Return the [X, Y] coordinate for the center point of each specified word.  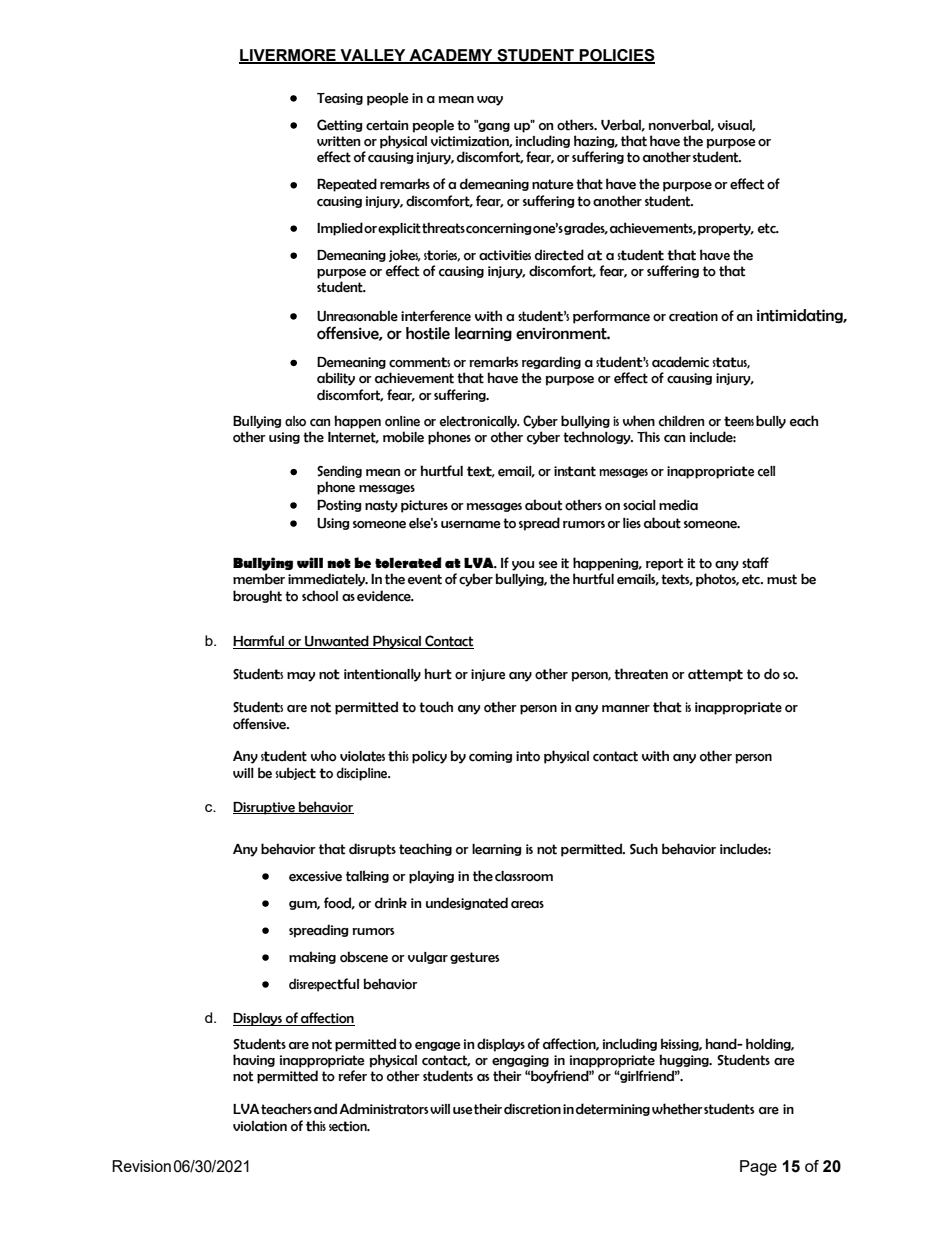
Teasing [340, 99]
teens [739, 421]
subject [295, 773]
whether [677, 1109]
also [295, 421]
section [349, 1126]
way [490, 101]
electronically [479, 422]
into [528, 756]
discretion [532, 1109]
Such [644, 849]
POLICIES [616, 56]
